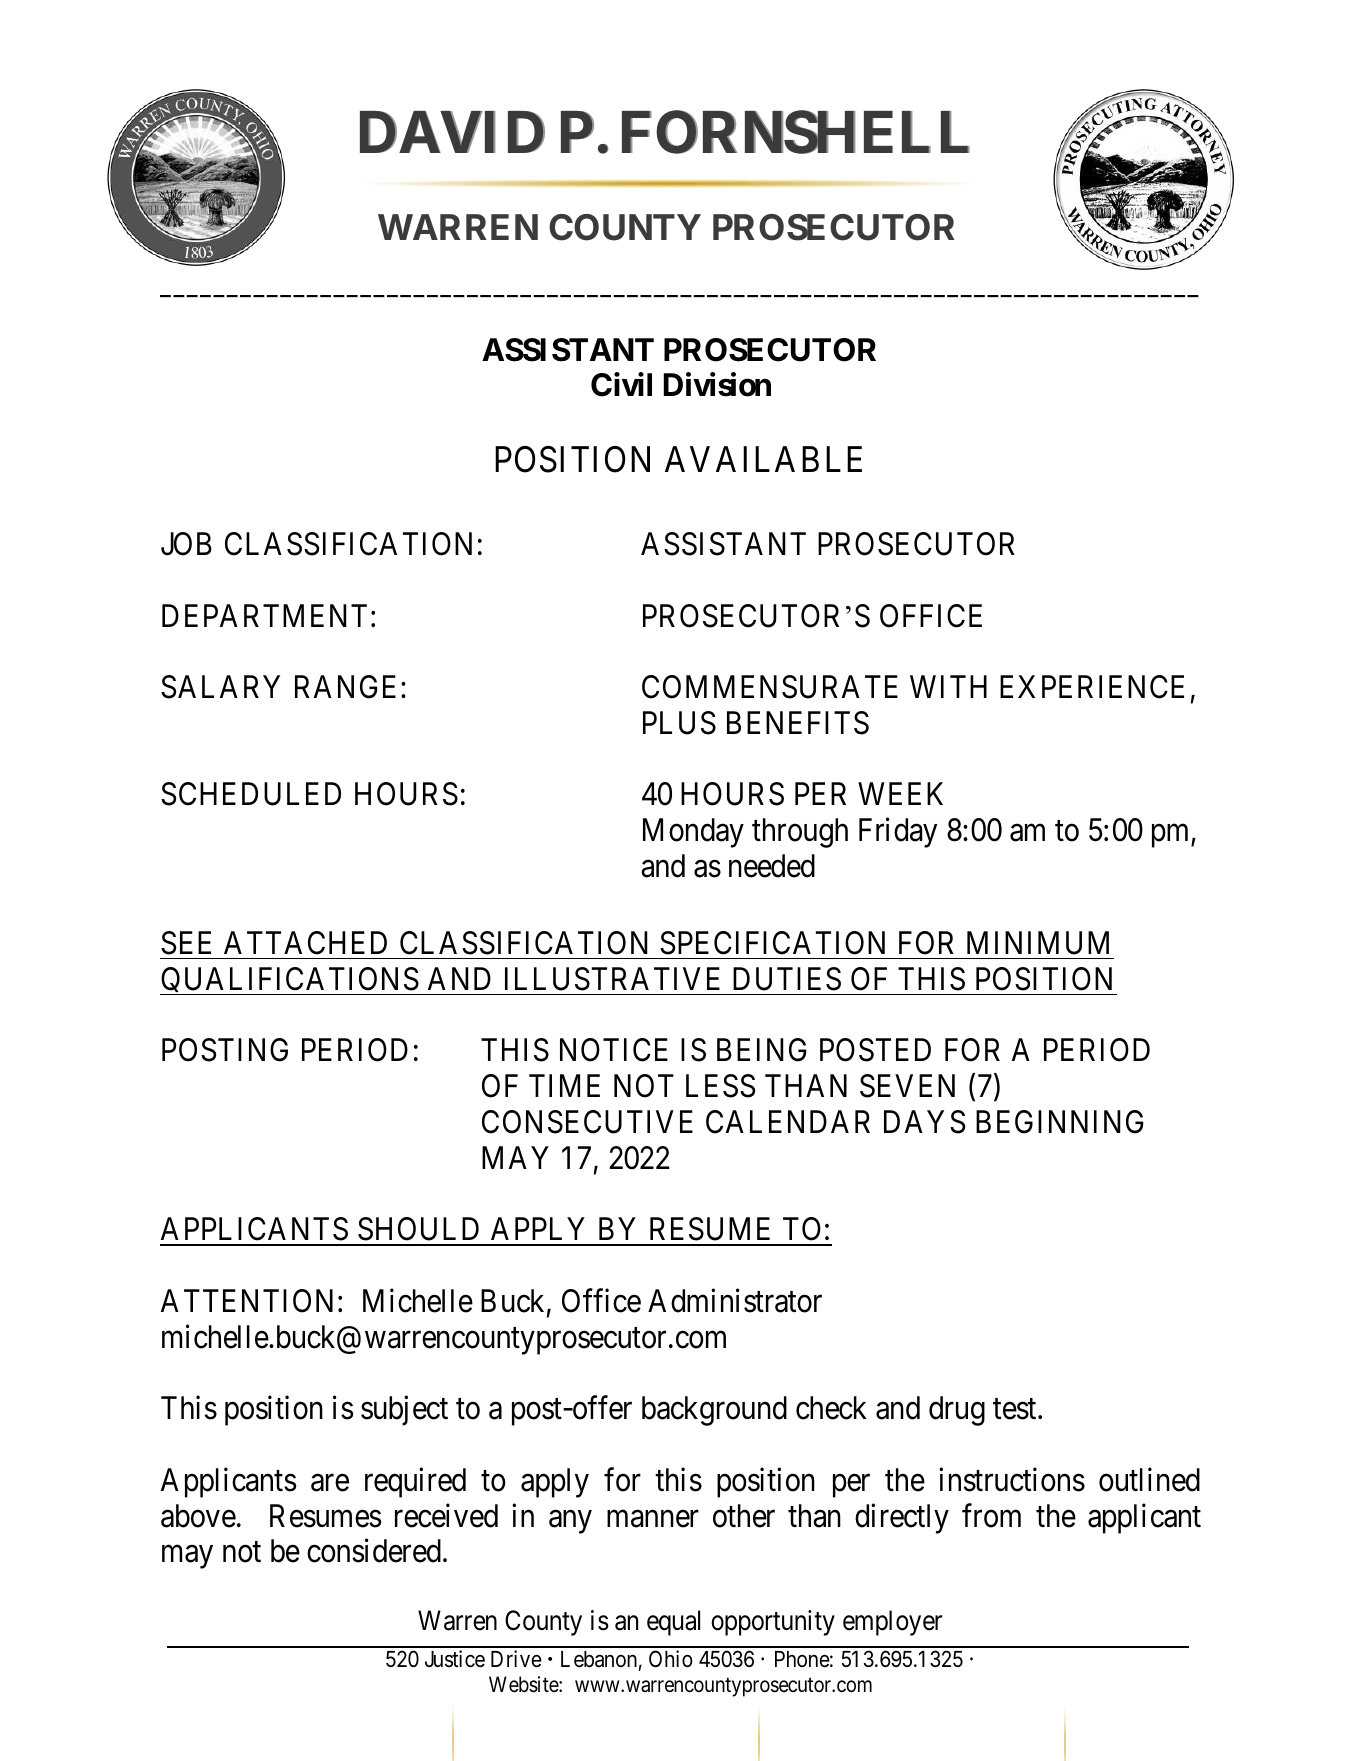  I want to click on Civil, so click(621, 385).
